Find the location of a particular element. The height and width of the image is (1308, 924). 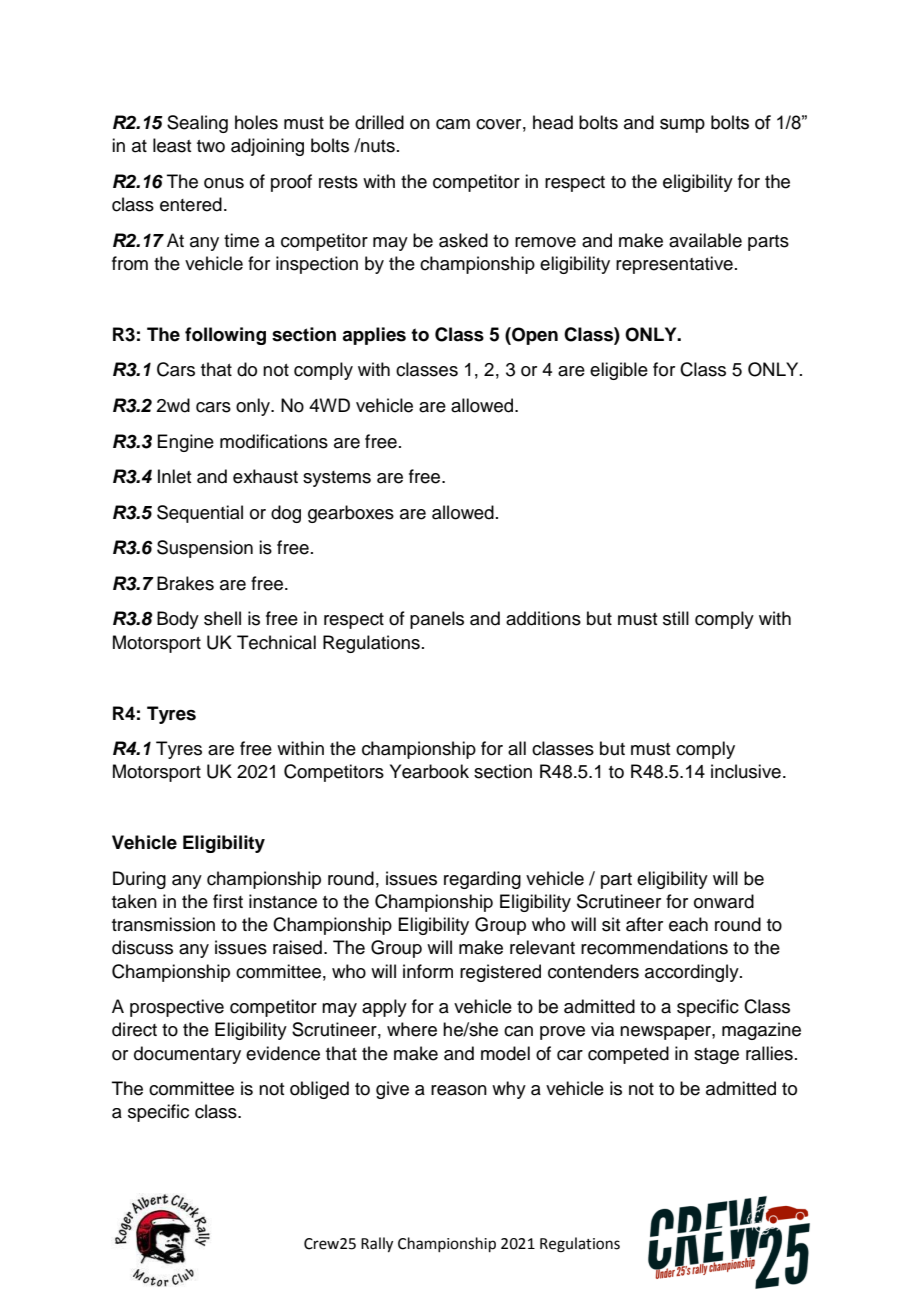

still is located at coordinates (676, 618).
